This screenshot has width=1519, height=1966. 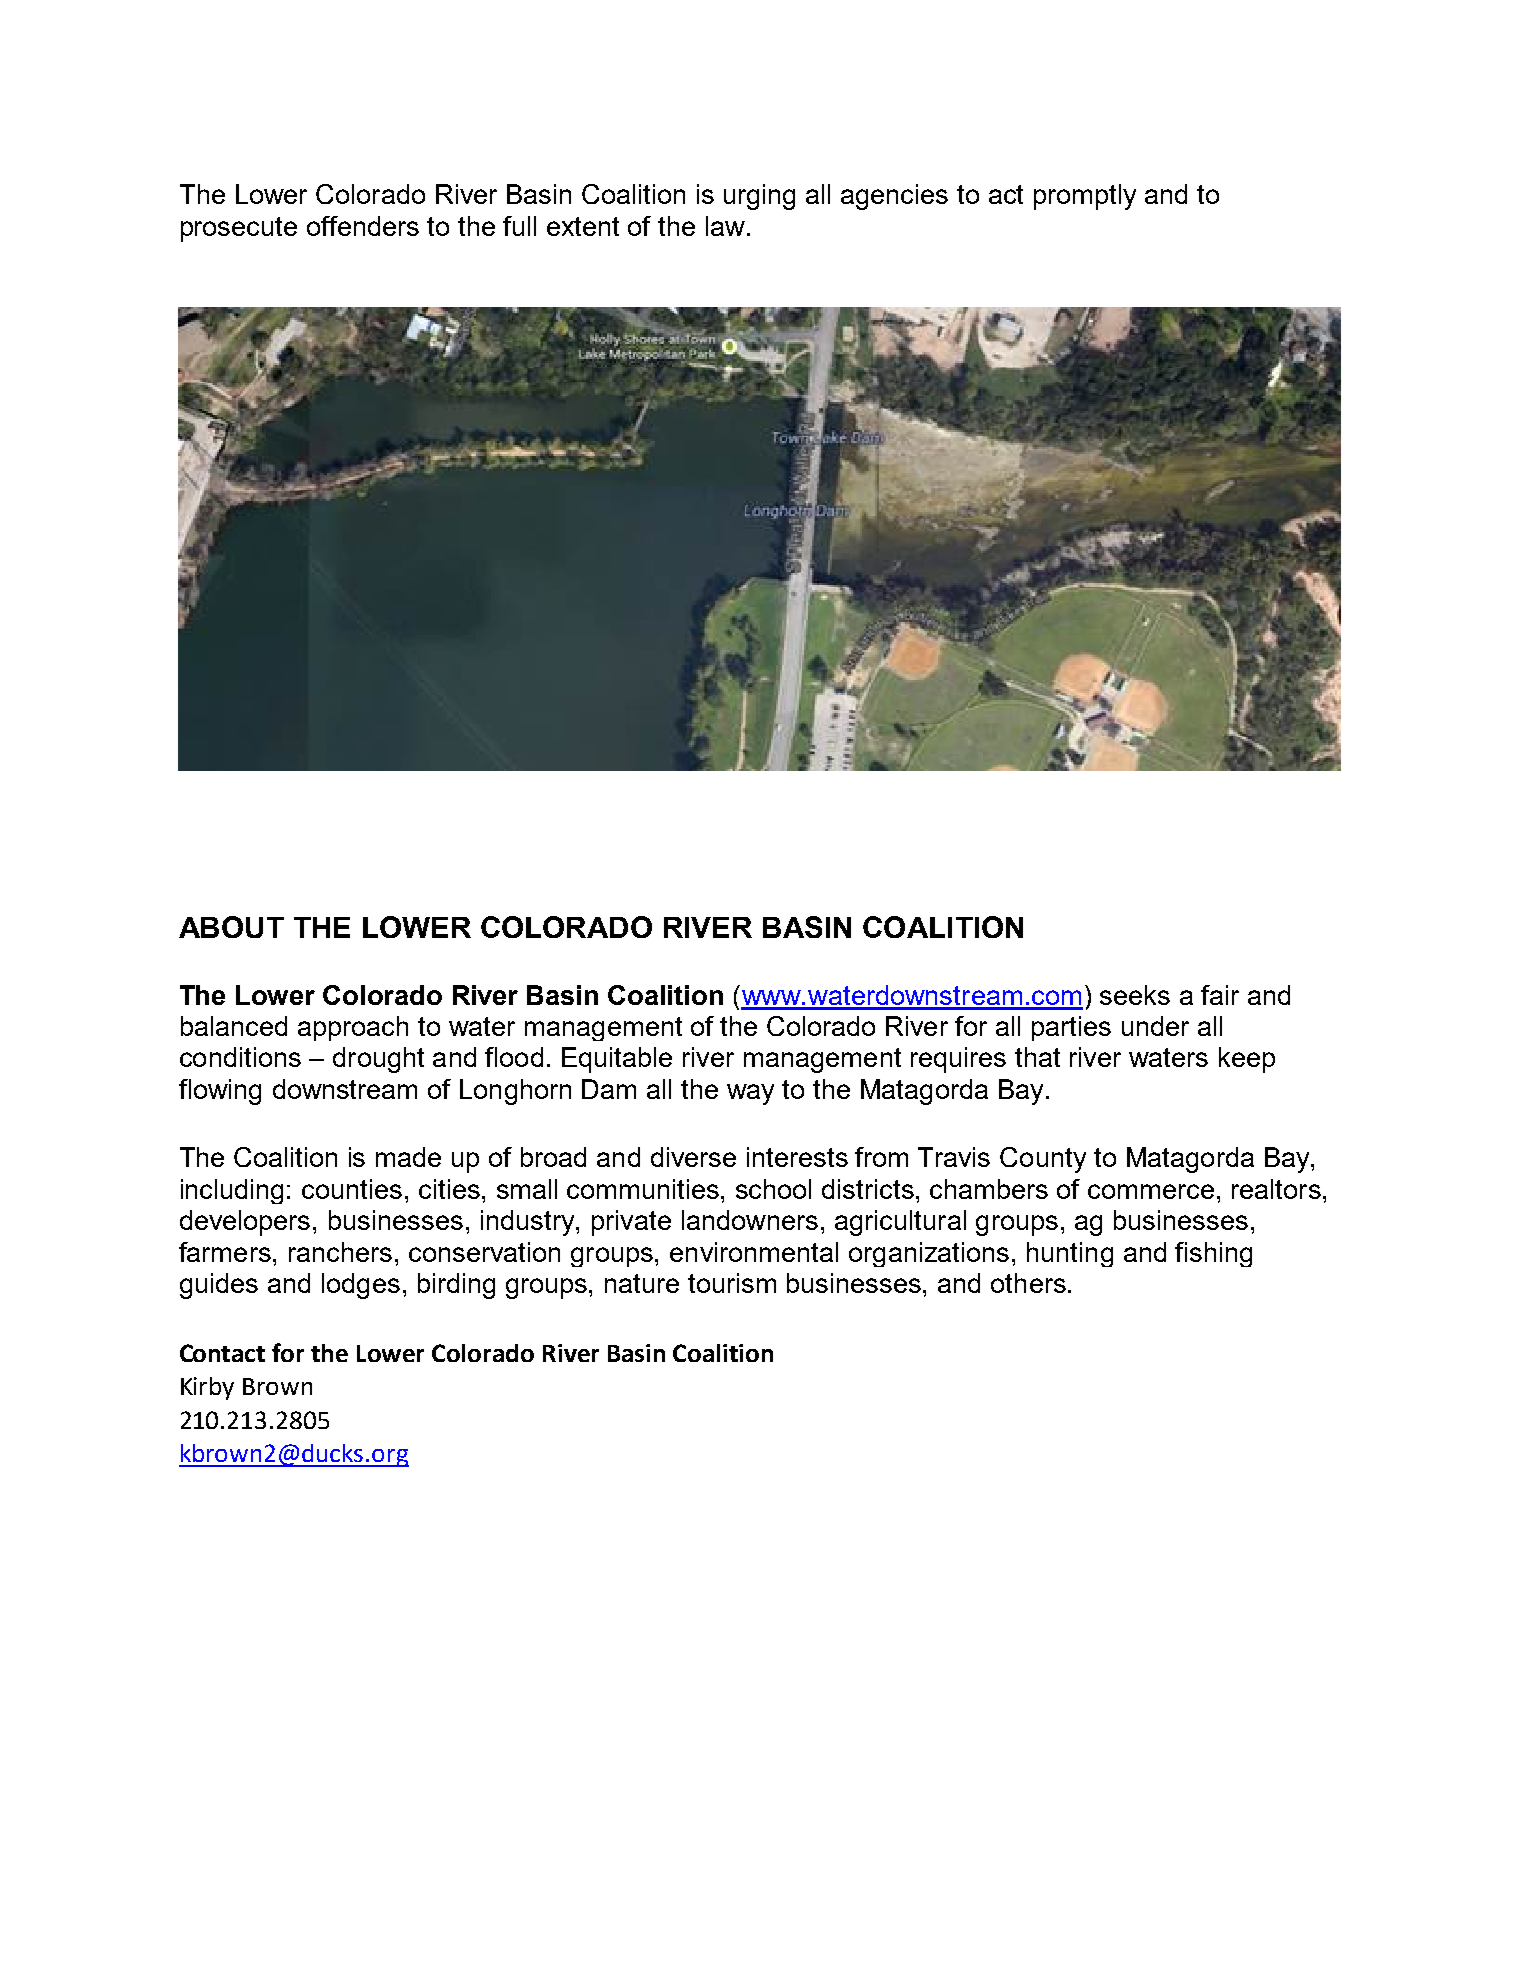 What do you see at coordinates (231, 927) in the screenshot?
I see `ABOUT` at bounding box center [231, 927].
